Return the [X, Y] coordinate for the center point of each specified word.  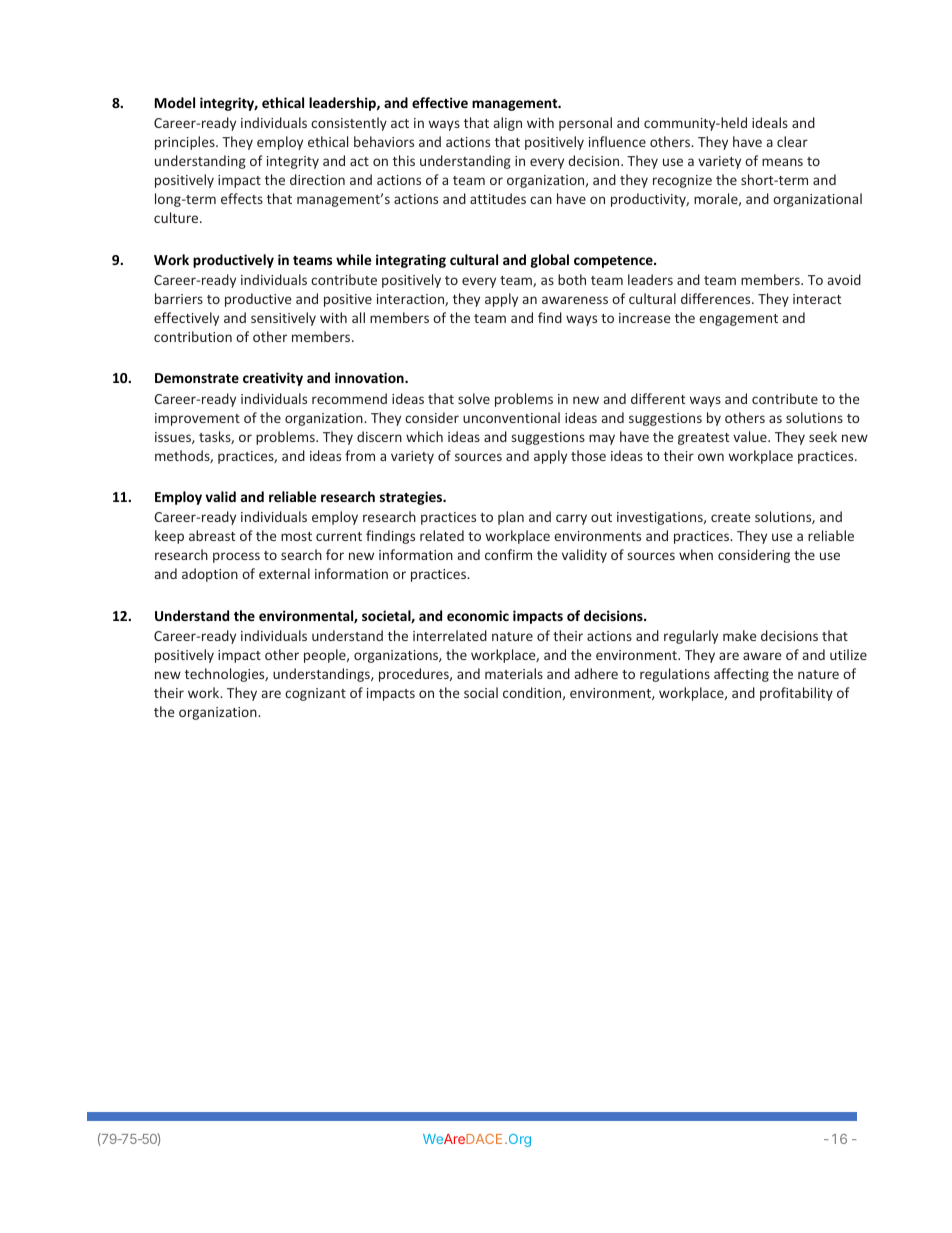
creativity [273, 379]
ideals [770, 122]
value [751, 436]
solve [474, 398]
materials [514, 673]
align [508, 124]
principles [186, 143]
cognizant [315, 694]
